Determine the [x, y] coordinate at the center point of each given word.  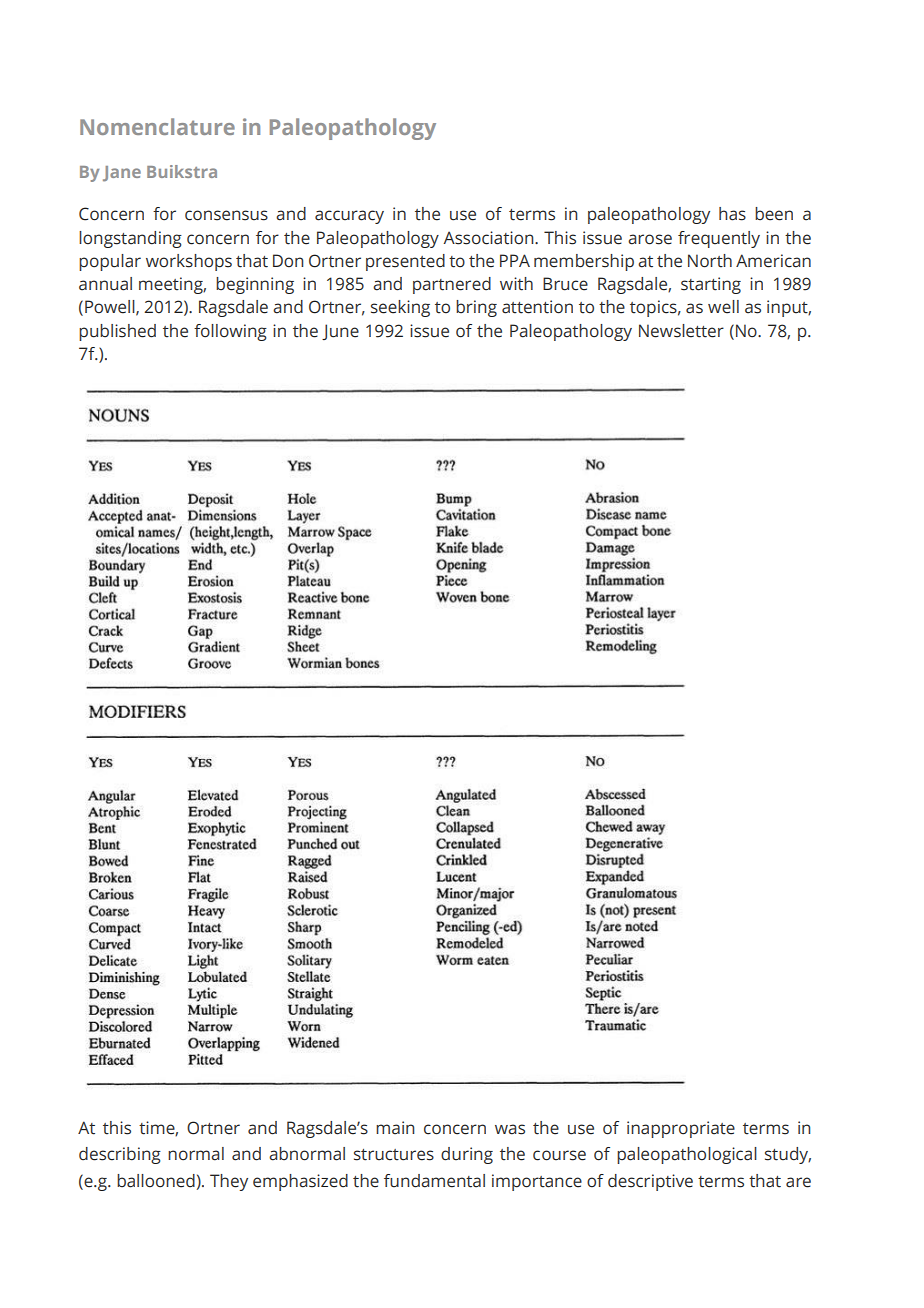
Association [489, 238]
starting [711, 285]
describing [120, 1155]
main [395, 1128]
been [774, 214]
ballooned [156, 1181]
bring [476, 308]
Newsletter [681, 331]
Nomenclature [157, 126]
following [230, 332]
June [340, 332]
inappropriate [681, 1129]
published [117, 332]
